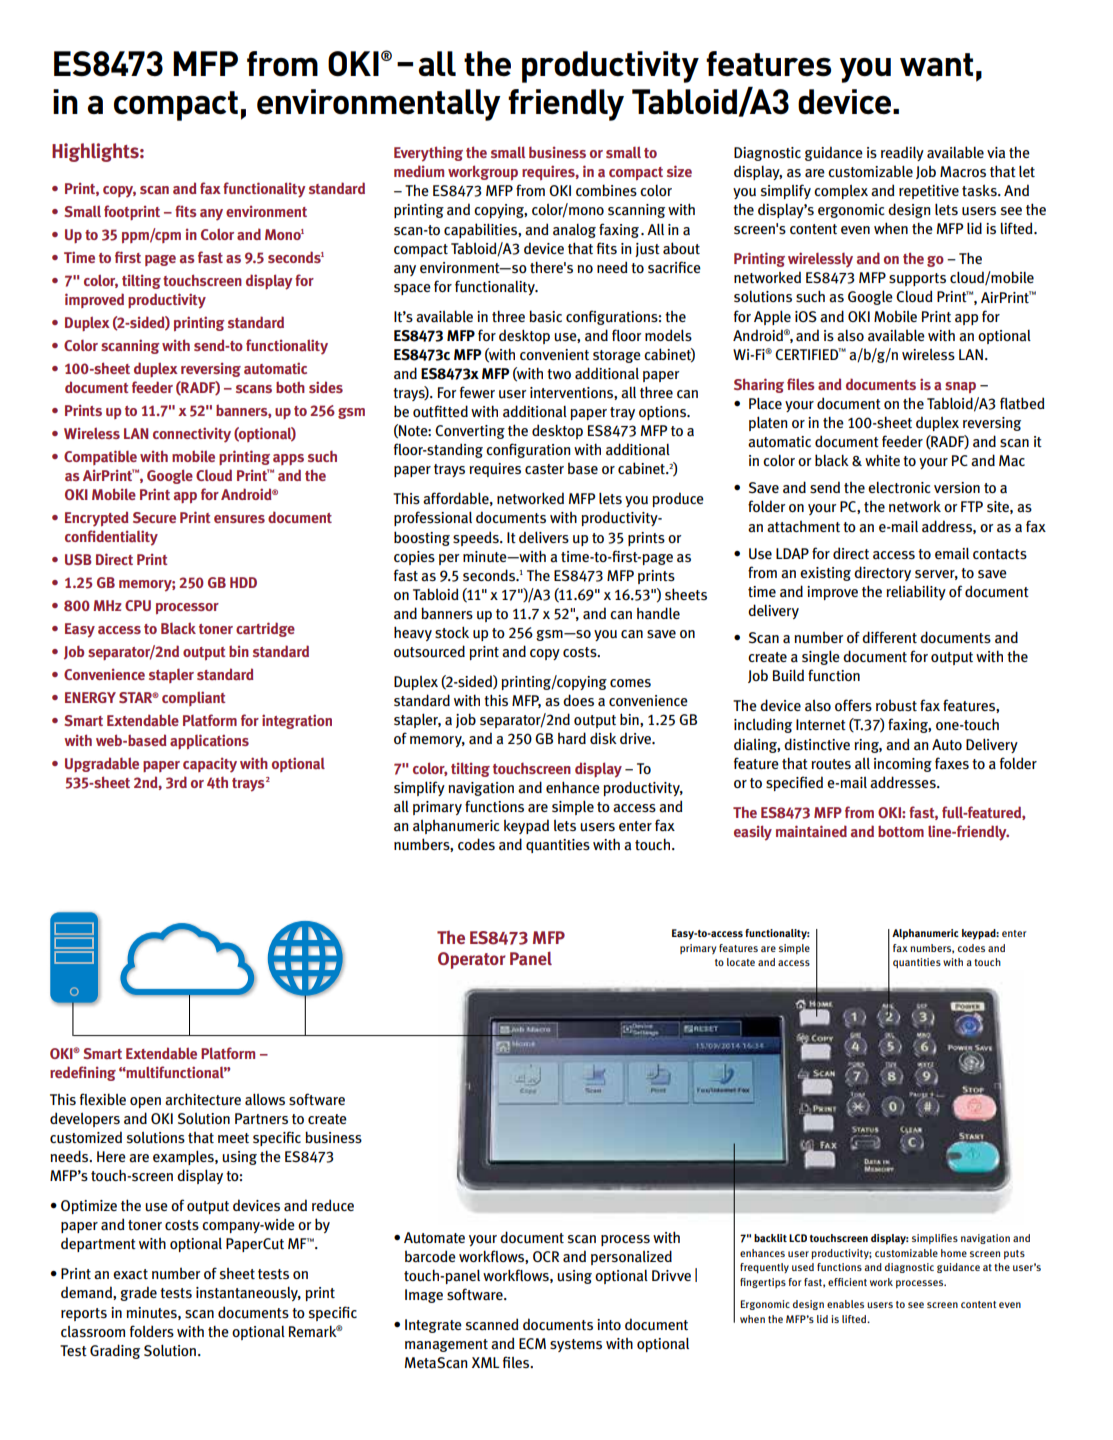 This image has width=1113, height=1440. What do you see at coordinates (936, 64) in the image?
I see `want` at bounding box center [936, 64].
